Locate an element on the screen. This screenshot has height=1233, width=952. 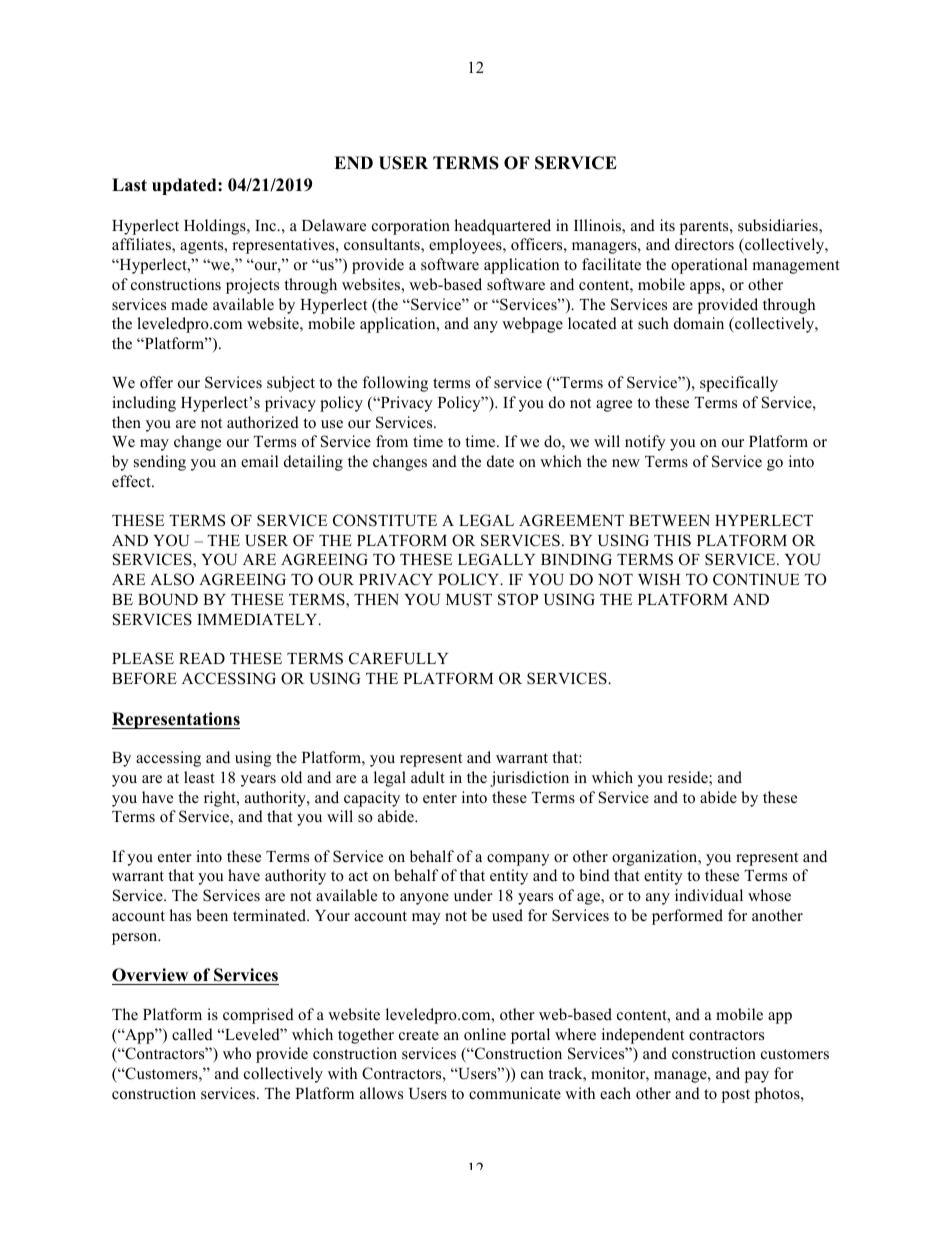
from is located at coordinates (392, 441).
